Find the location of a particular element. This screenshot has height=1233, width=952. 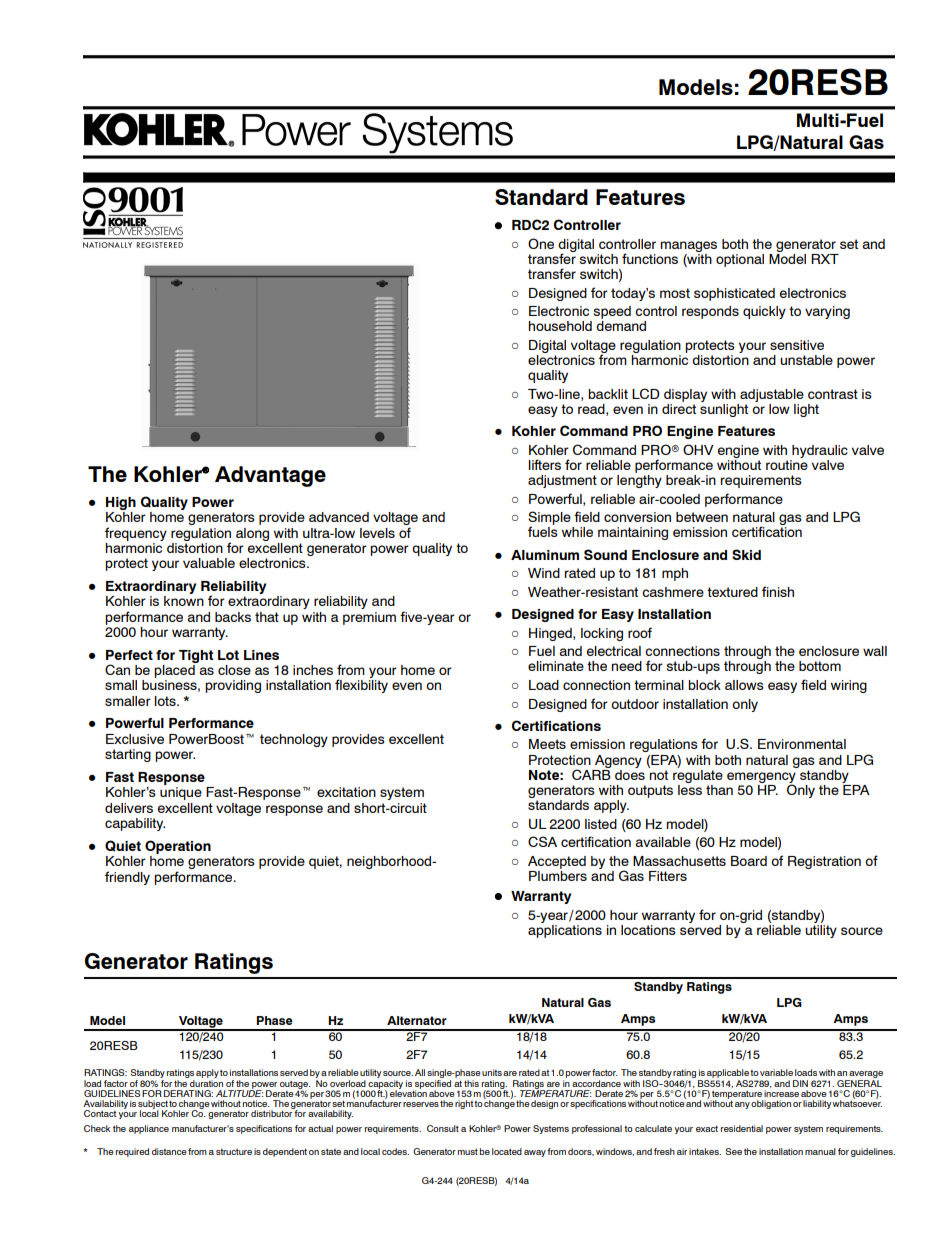

One is located at coordinates (541, 243).
